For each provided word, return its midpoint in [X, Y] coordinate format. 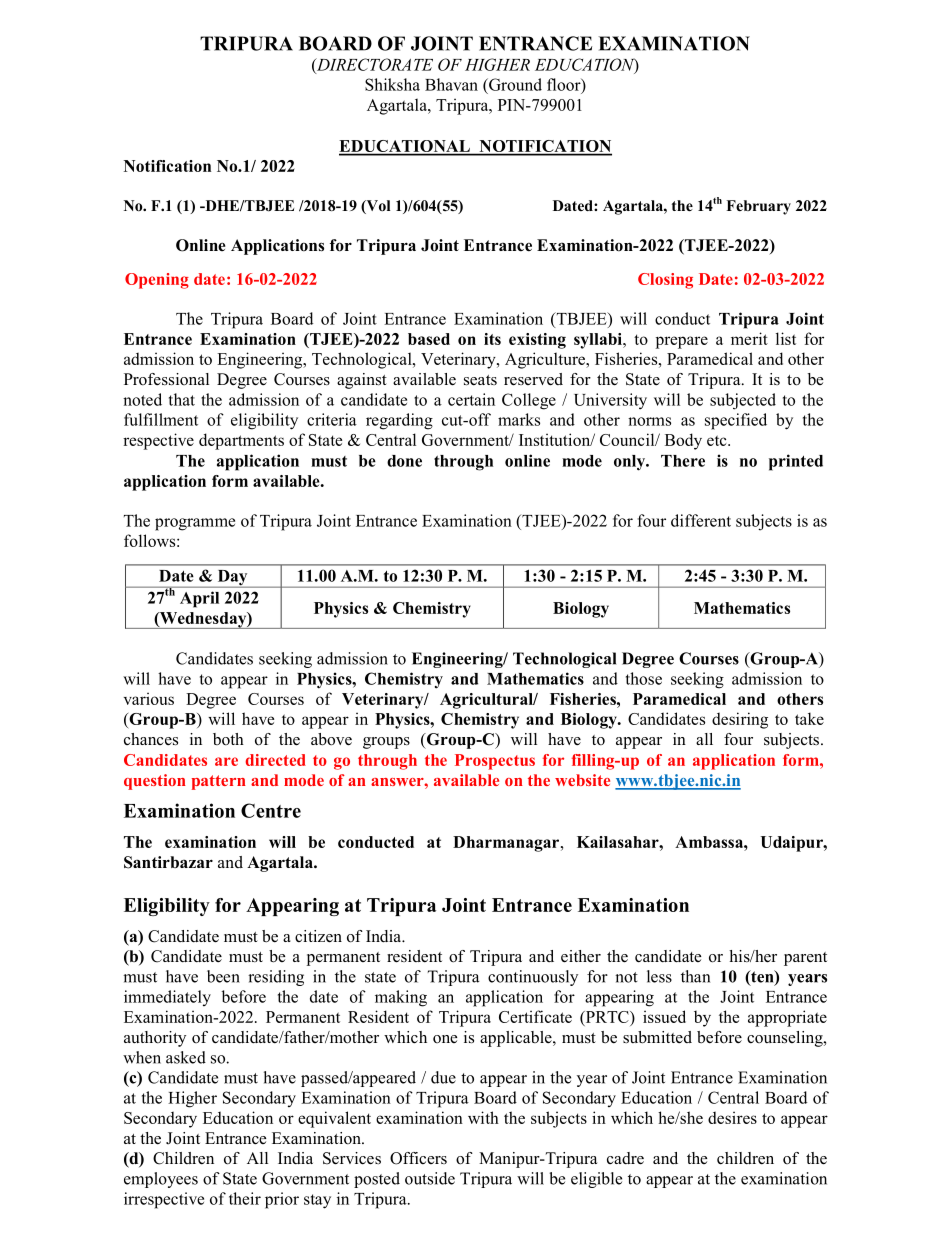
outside [430, 1178]
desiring [740, 720]
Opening [157, 281]
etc [718, 440]
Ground [514, 84]
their [245, 1198]
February [758, 207]
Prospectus [495, 762]
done [404, 461]
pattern [219, 782]
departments [241, 441]
